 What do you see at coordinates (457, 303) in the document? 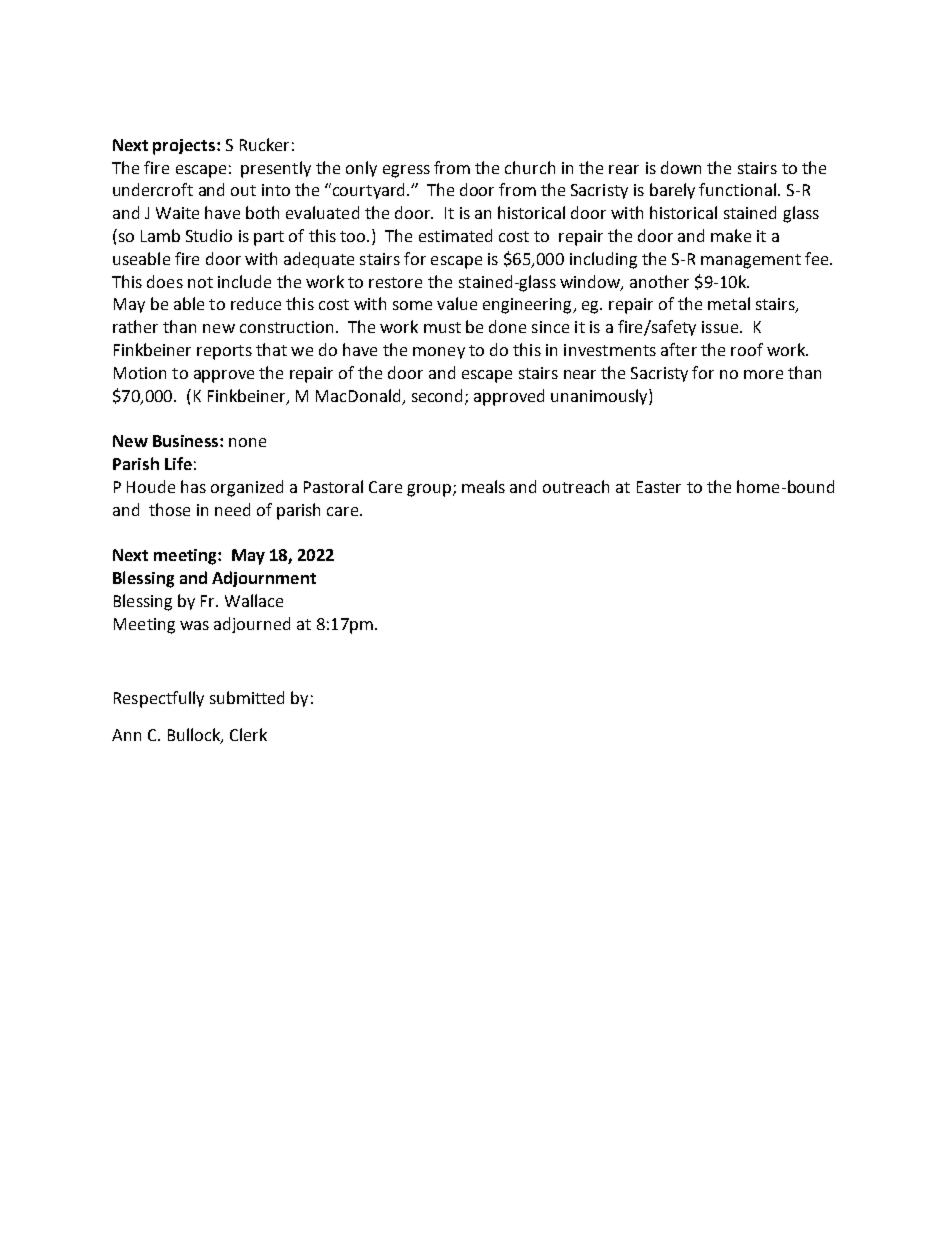
I see `value` at bounding box center [457, 303].
